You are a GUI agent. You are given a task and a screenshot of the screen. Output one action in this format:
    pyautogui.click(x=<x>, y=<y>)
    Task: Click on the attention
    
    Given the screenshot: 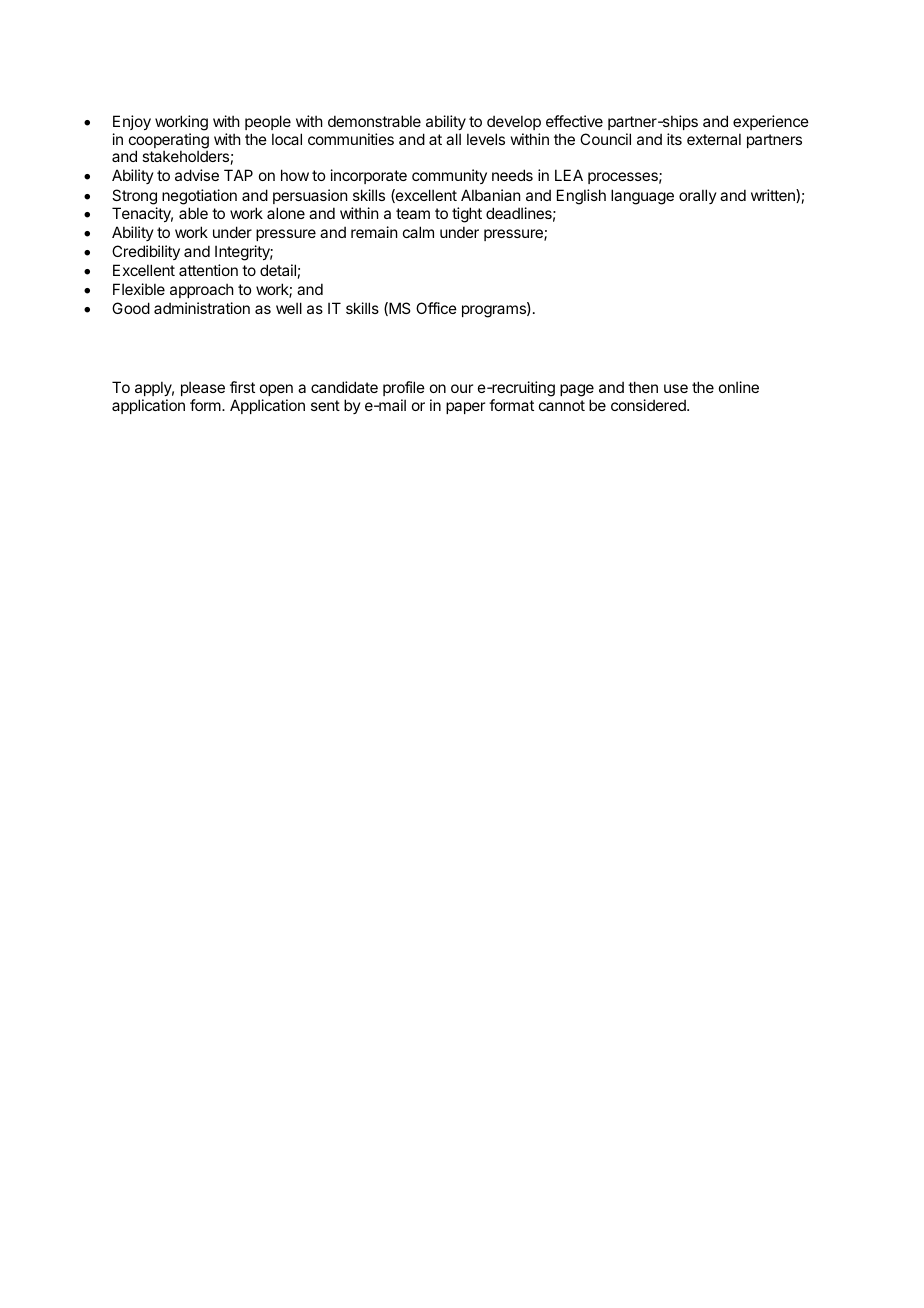 What is the action you would take?
    pyautogui.click(x=208, y=270)
